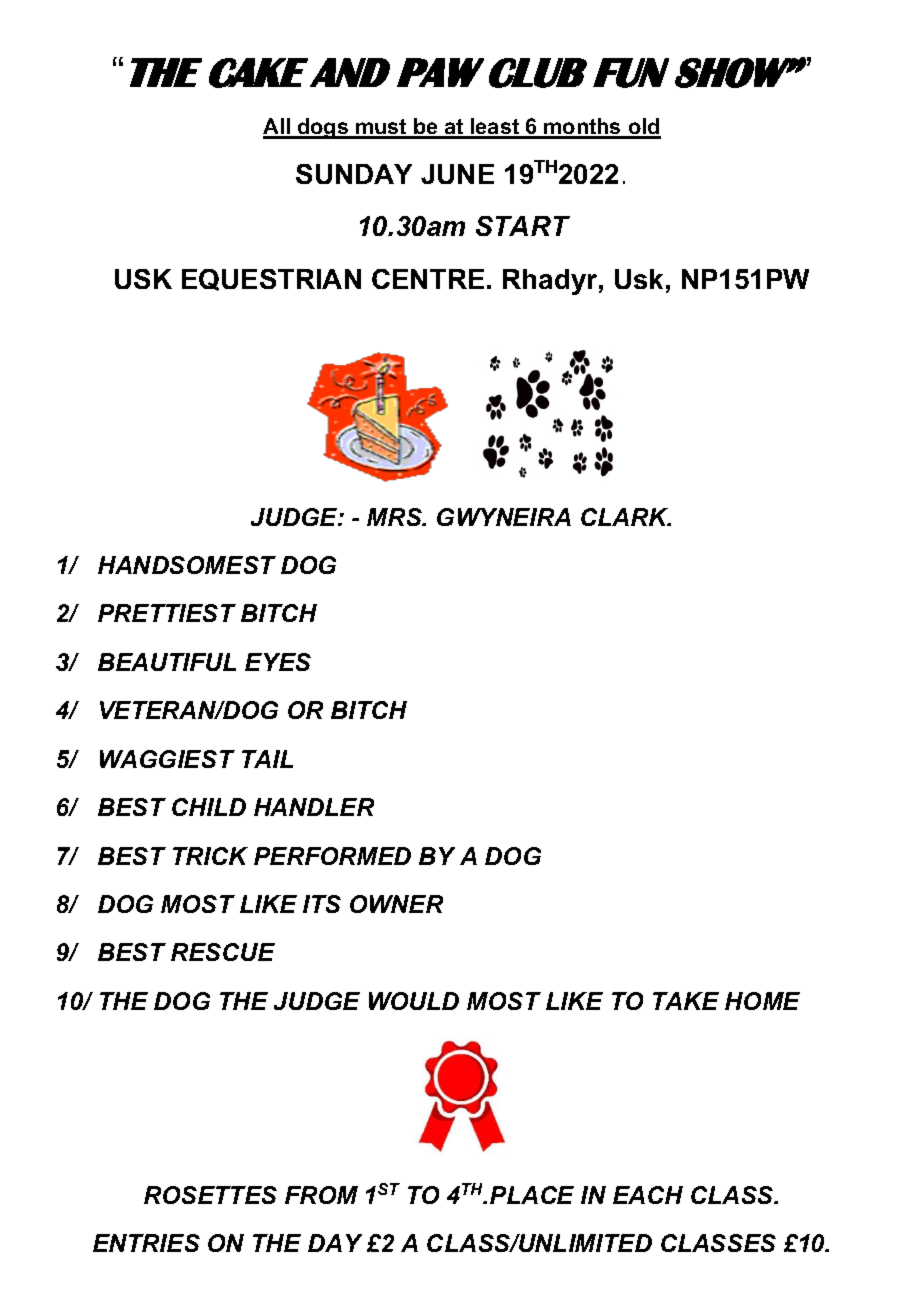 This screenshot has width=924, height=1308. Describe the element at coordinates (396, 517) in the screenshot. I see `MRS` at that location.
